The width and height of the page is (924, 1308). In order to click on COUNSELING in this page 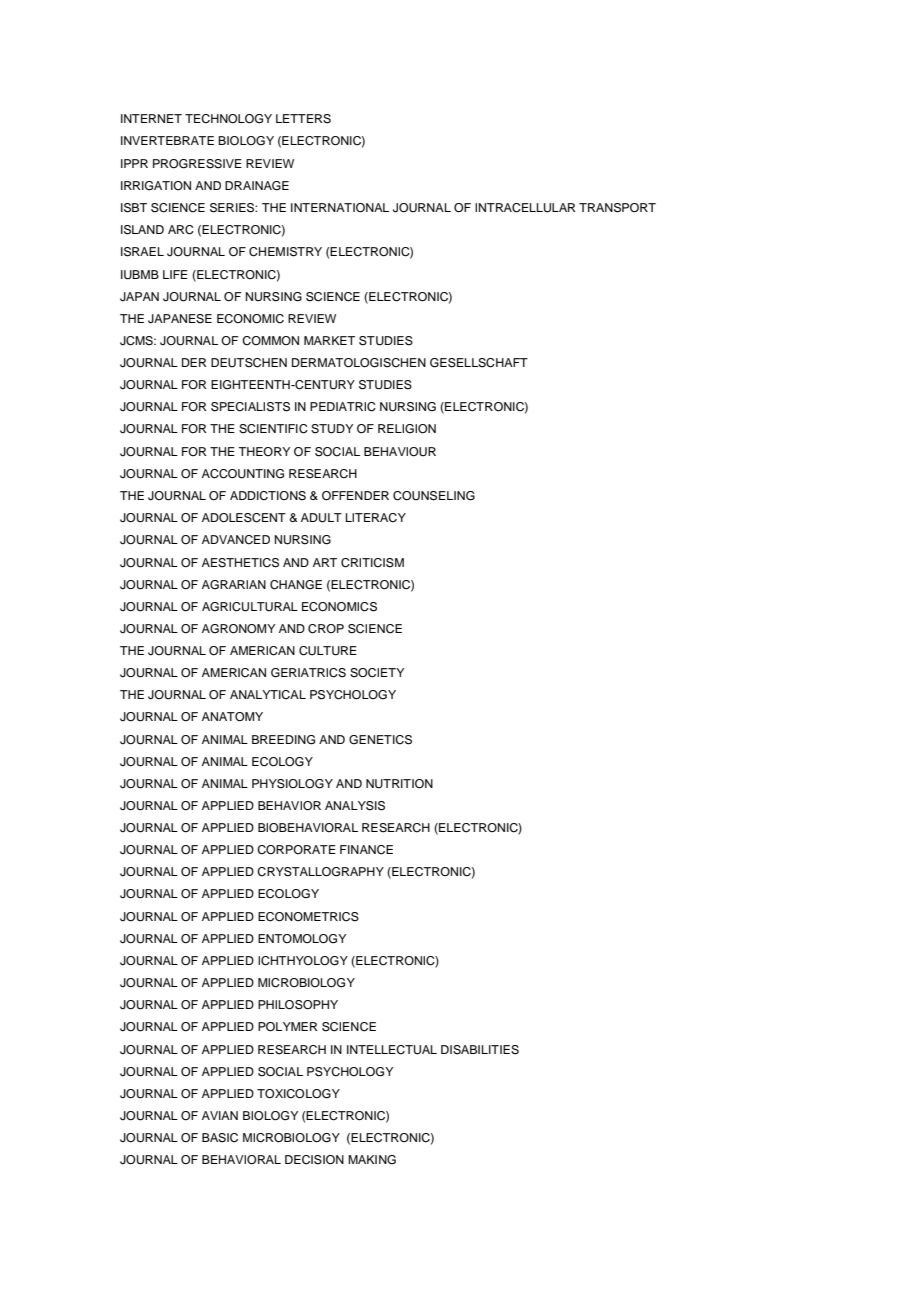, I will do `click(434, 496)`.
